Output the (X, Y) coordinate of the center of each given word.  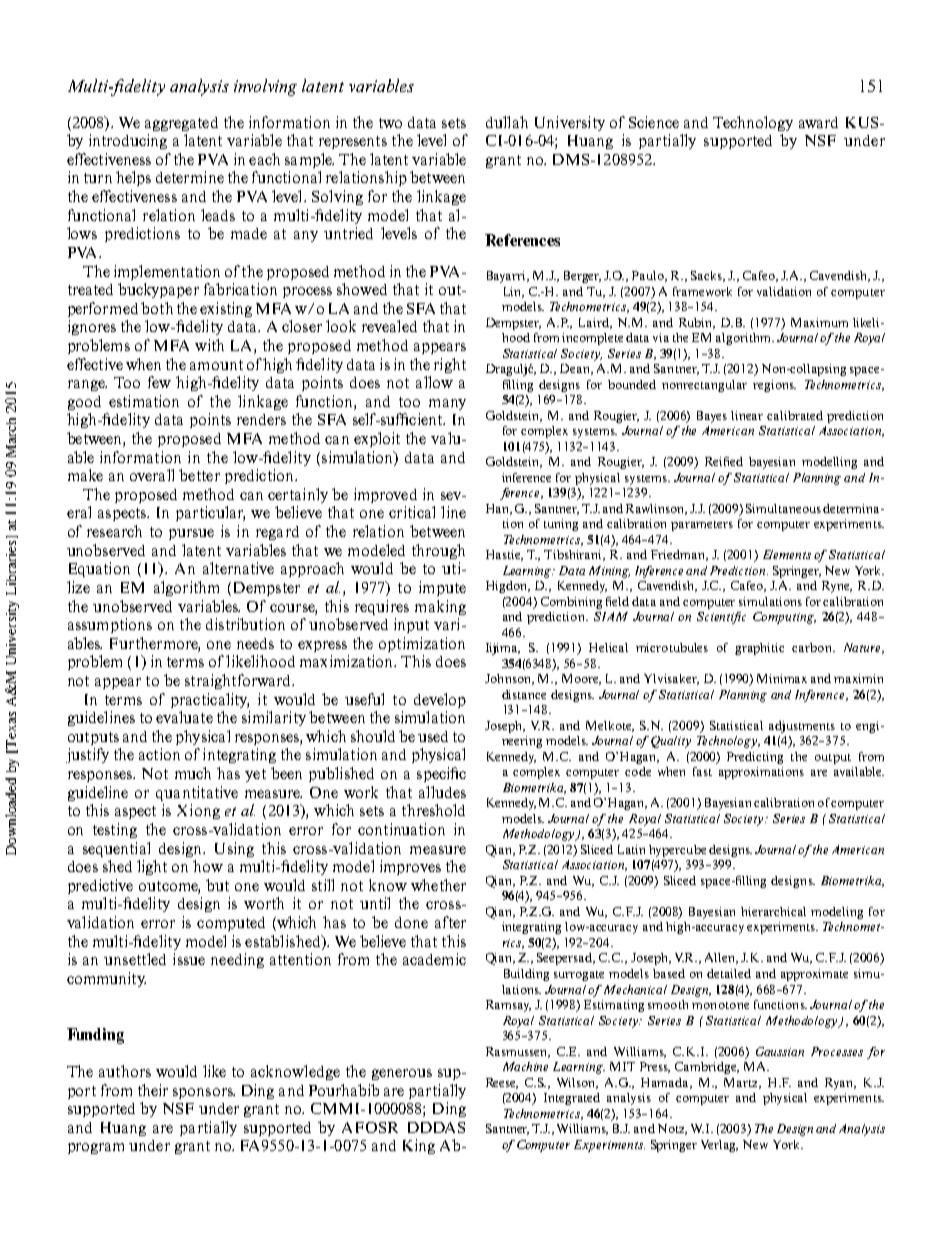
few (159, 382)
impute (442, 588)
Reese (502, 1083)
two (390, 123)
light (152, 867)
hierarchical (773, 911)
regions (774, 386)
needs (255, 643)
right (450, 365)
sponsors (204, 1093)
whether (438, 885)
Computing (784, 618)
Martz (742, 1083)
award (818, 122)
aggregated (181, 124)
